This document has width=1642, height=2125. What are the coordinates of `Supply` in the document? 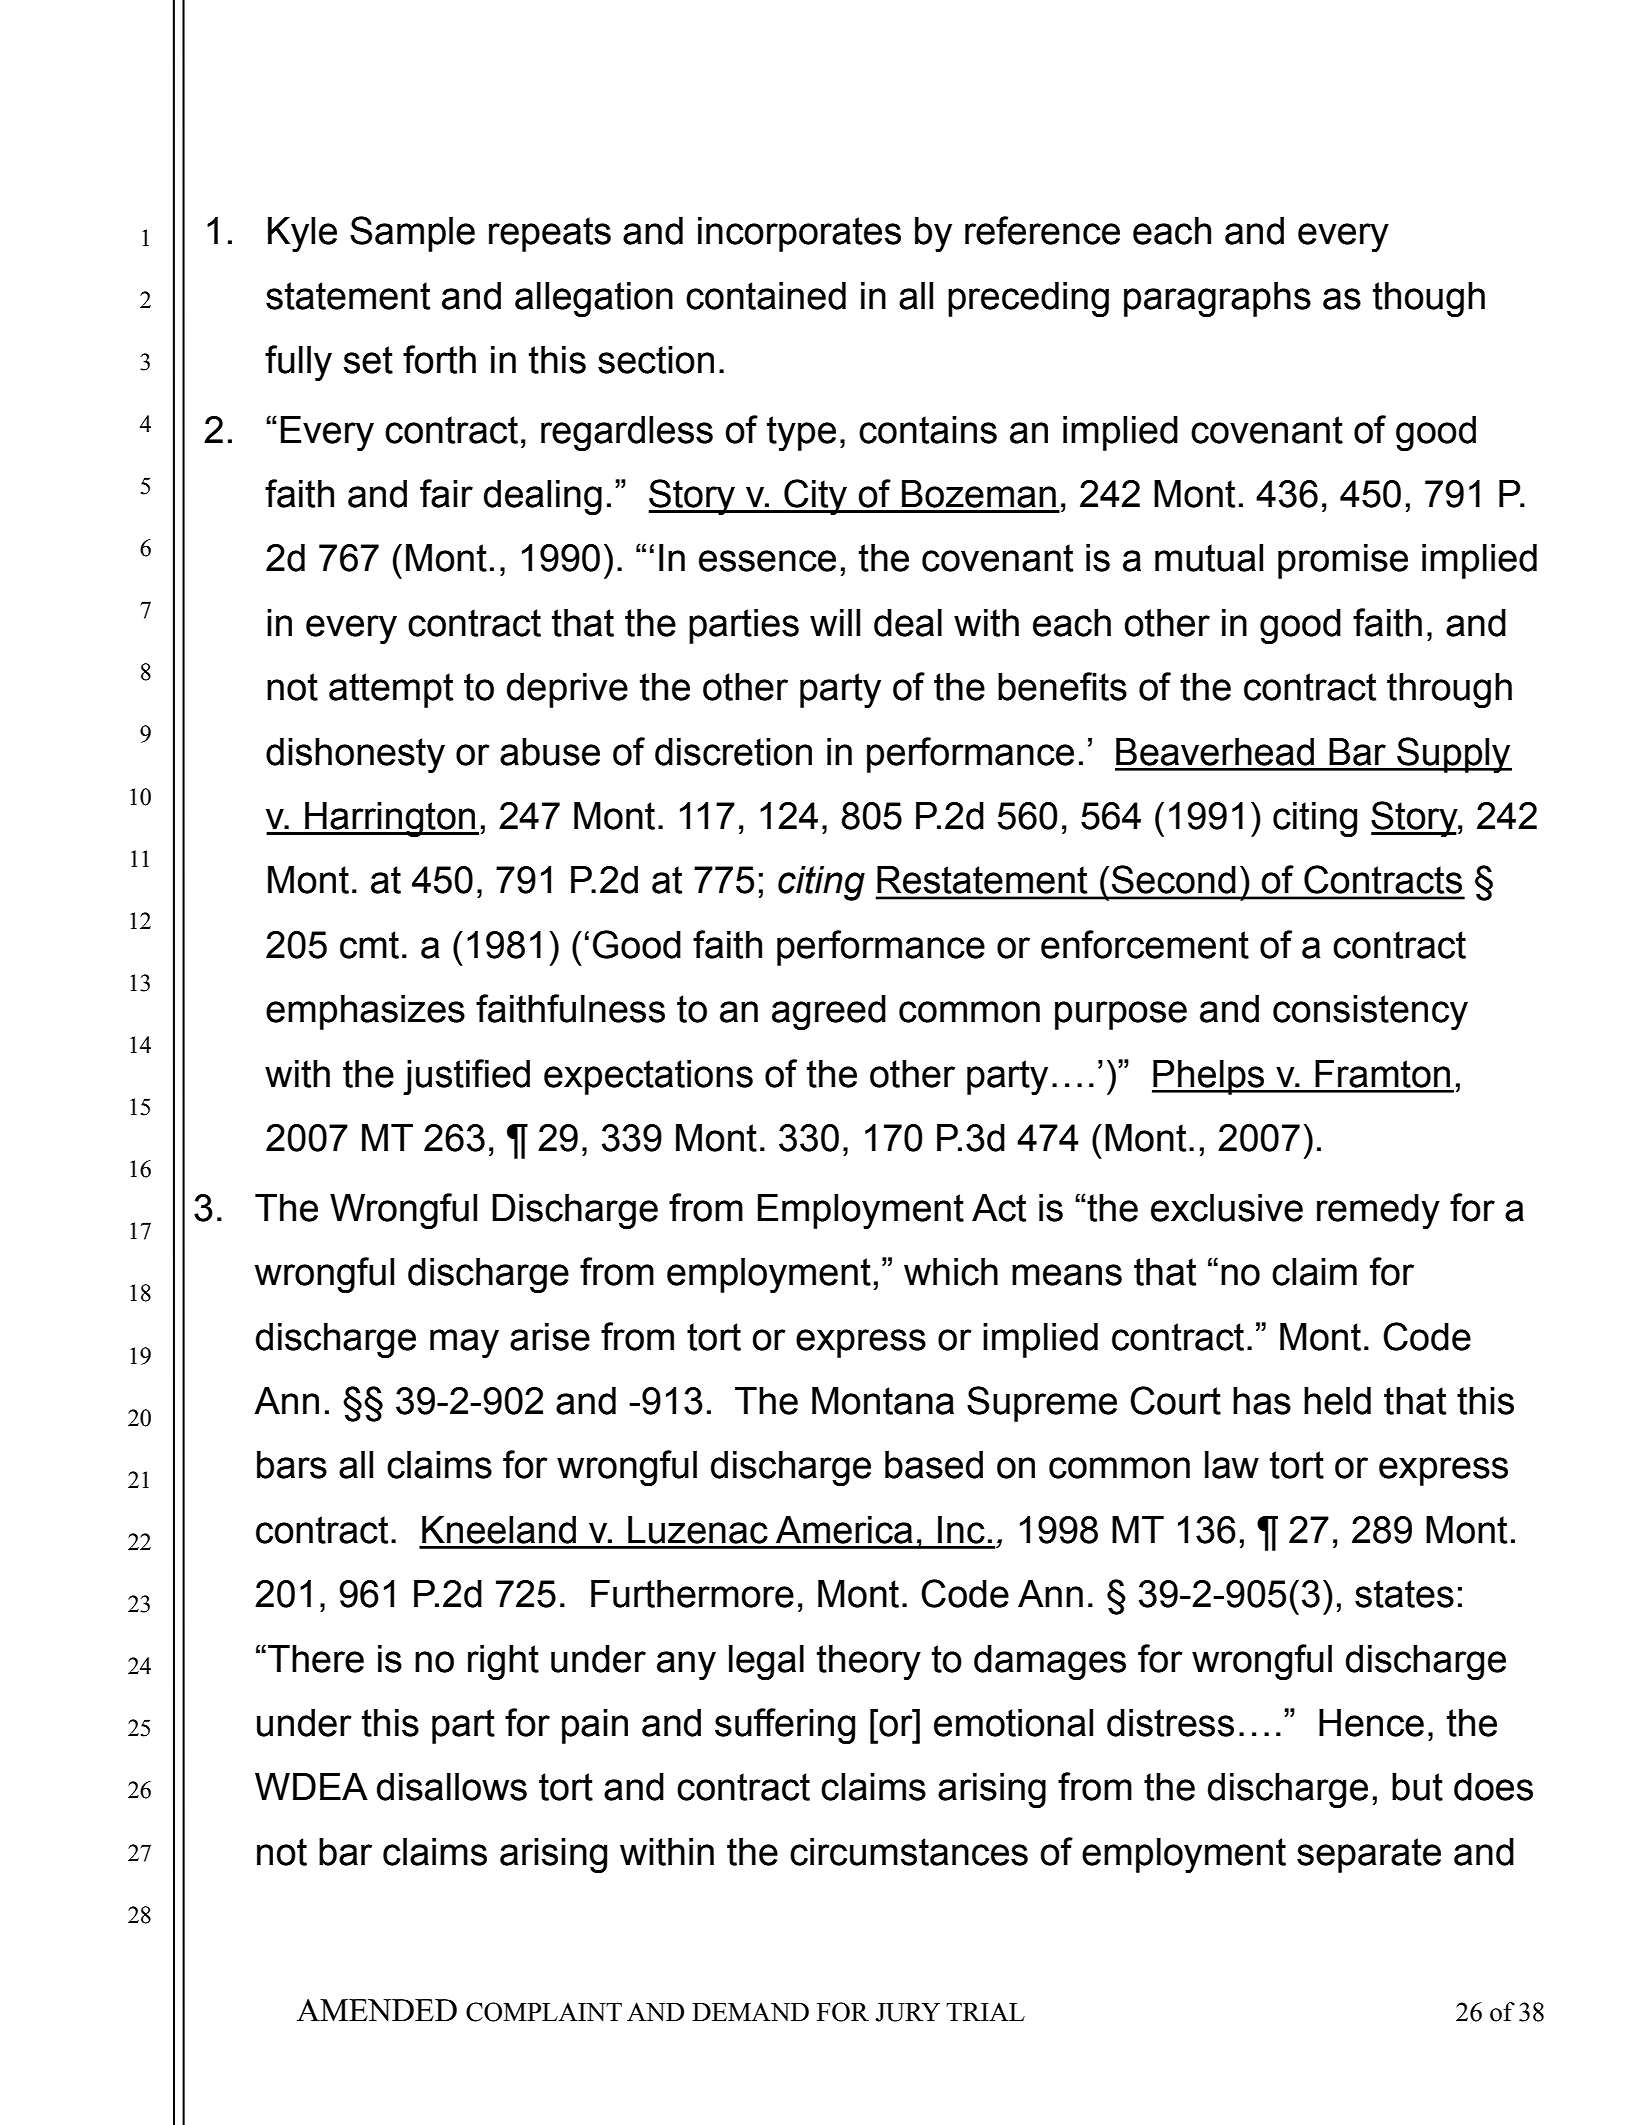 It's located at (1453, 755).
